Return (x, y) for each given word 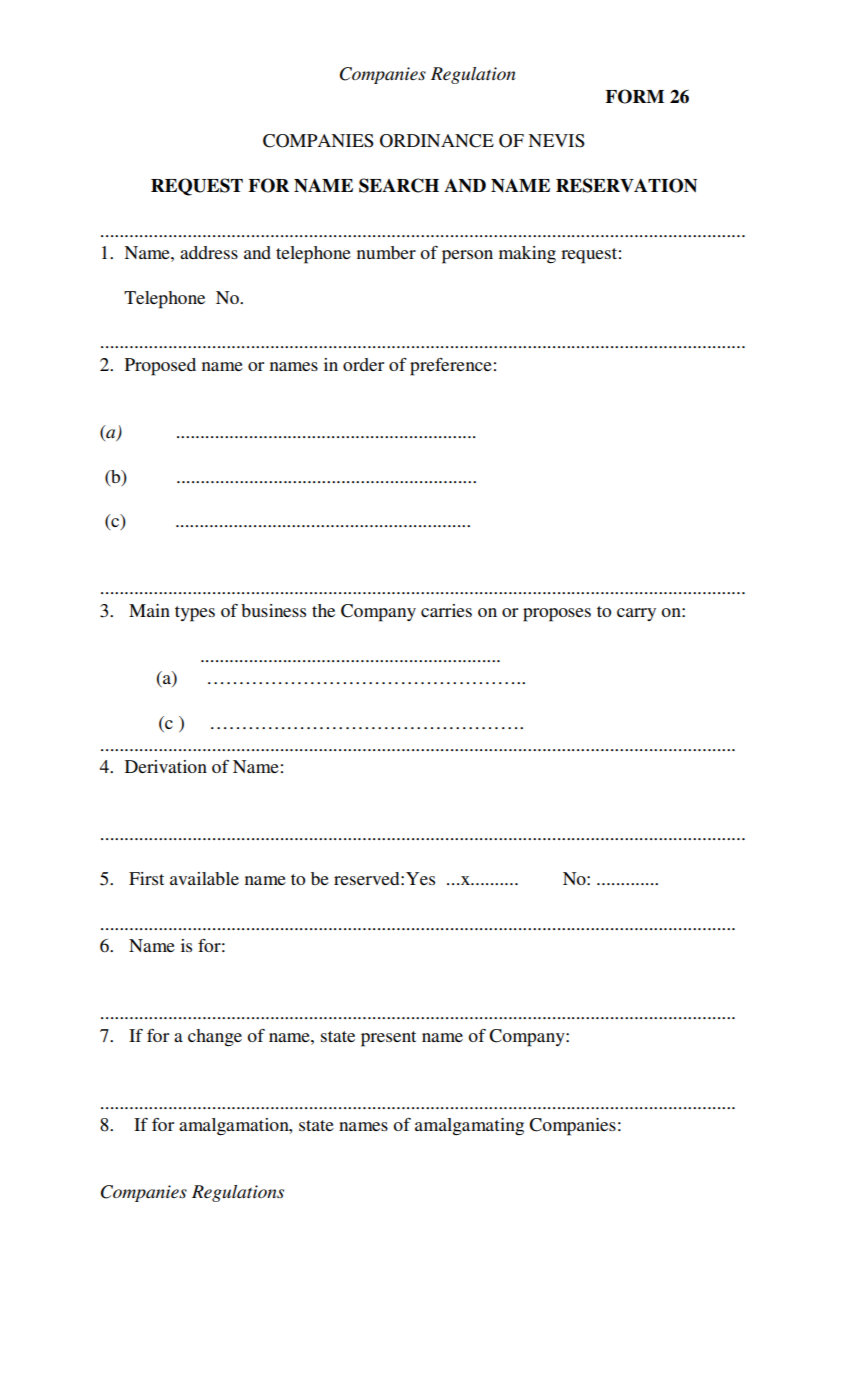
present (388, 1039)
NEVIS (556, 141)
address (209, 252)
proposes (557, 615)
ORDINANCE (437, 141)
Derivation (166, 766)
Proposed (160, 367)
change (215, 1037)
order (363, 364)
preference (451, 367)
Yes (420, 878)
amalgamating (469, 1127)
